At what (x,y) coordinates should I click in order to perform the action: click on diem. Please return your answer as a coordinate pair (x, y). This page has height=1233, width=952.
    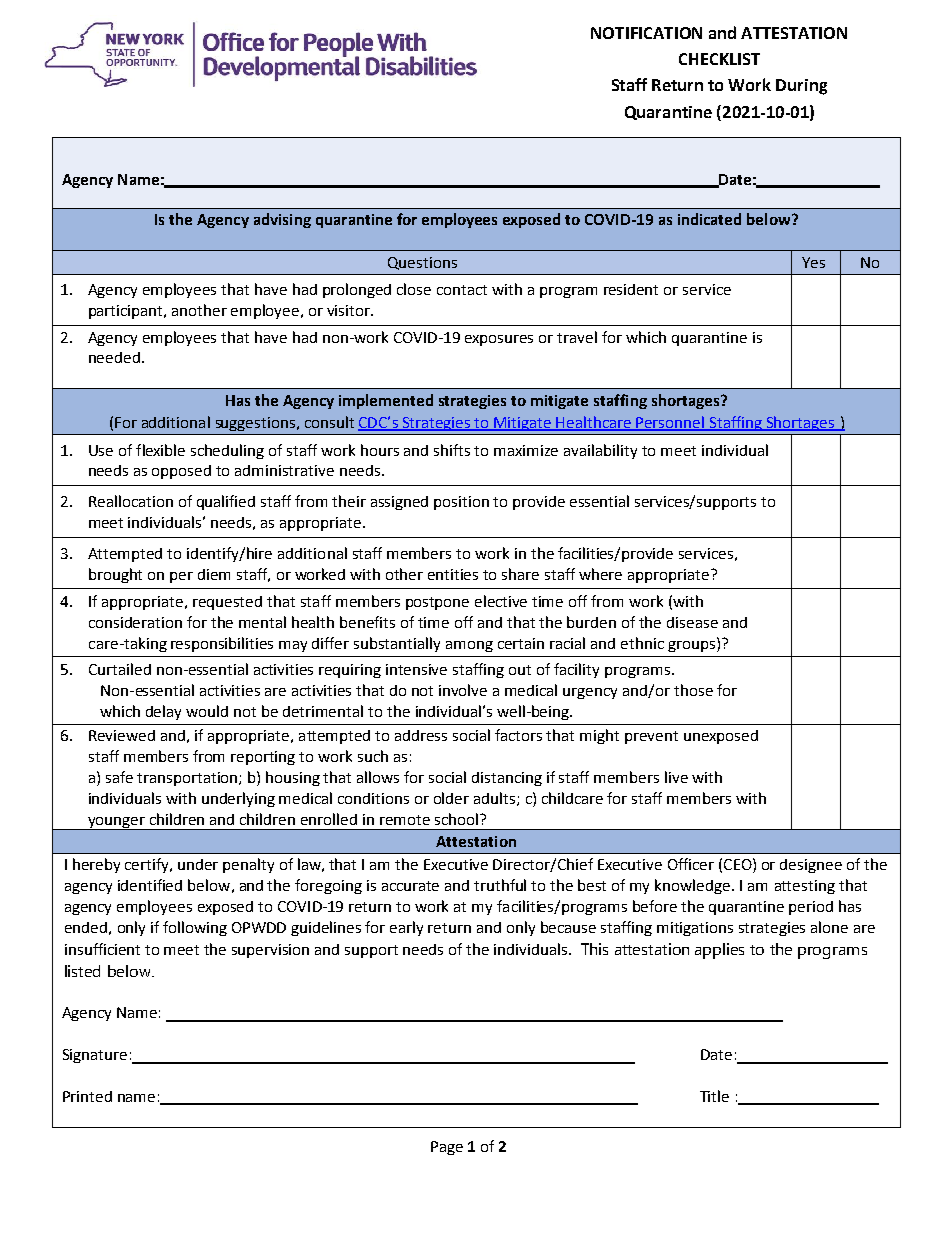
    Looking at the image, I should click on (214, 574).
